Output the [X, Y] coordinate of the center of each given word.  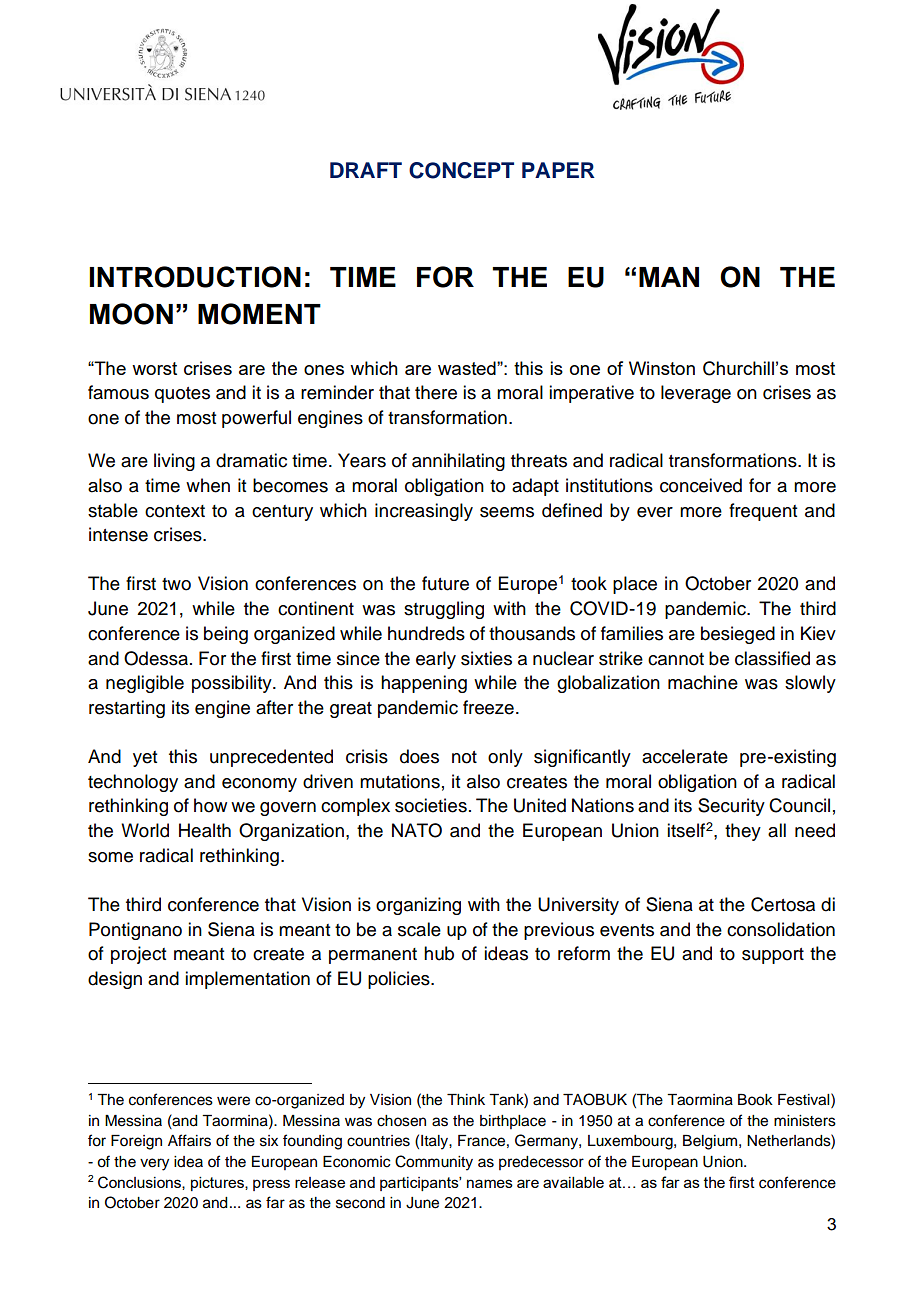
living [174, 462]
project [138, 955]
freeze [488, 707]
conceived [701, 485]
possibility [233, 684]
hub [439, 953]
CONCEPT [461, 170]
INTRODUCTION [195, 277]
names [490, 1183]
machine [703, 682]
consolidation [781, 929]
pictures [218, 1184]
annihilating [458, 462]
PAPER [558, 170]
